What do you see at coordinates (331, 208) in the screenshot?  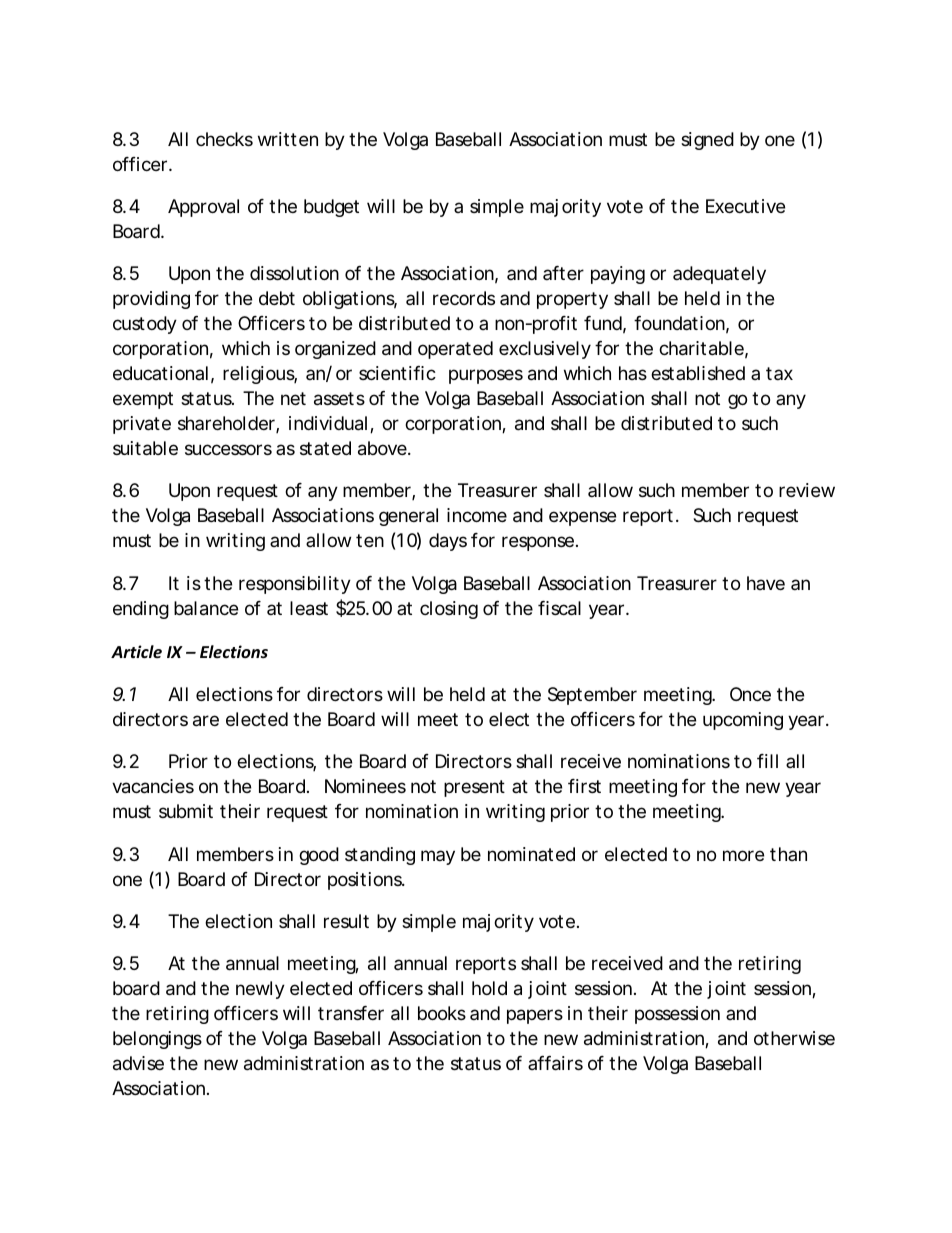 I see `budget` at bounding box center [331, 208].
